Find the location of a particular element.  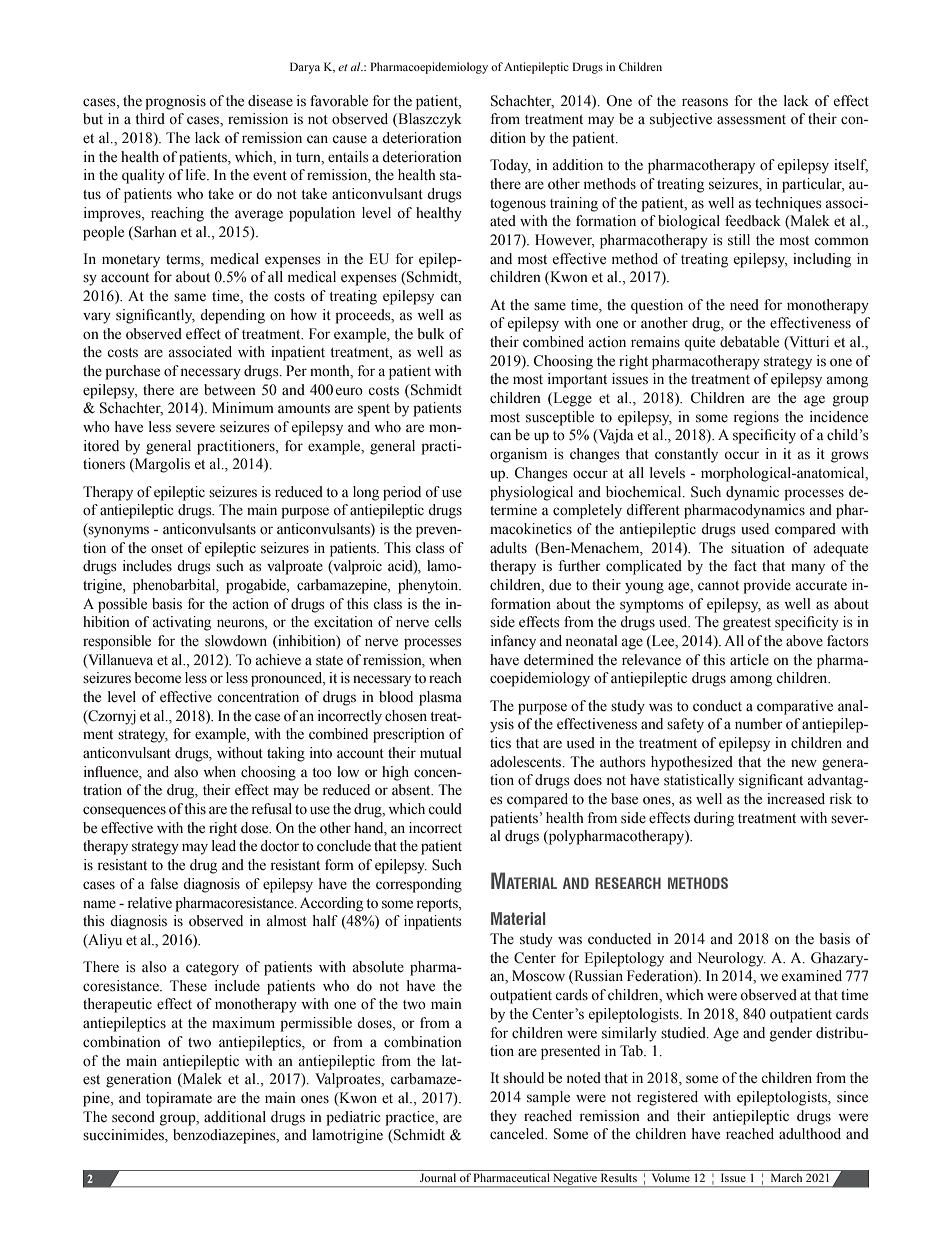

reasons is located at coordinates (705, 102).
